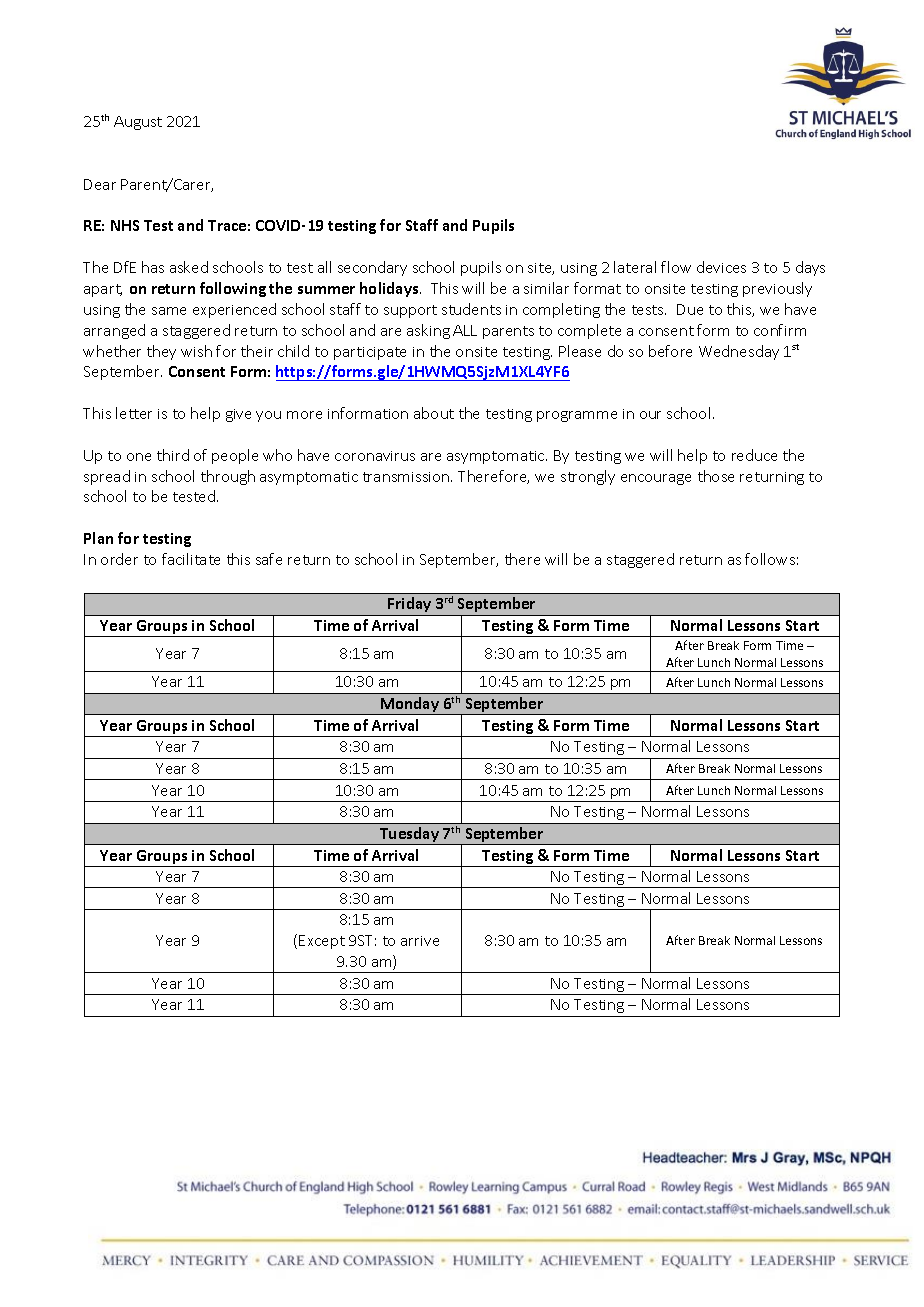 This page has height=1307, width=924. I want to click on those, so click(716, 476).
